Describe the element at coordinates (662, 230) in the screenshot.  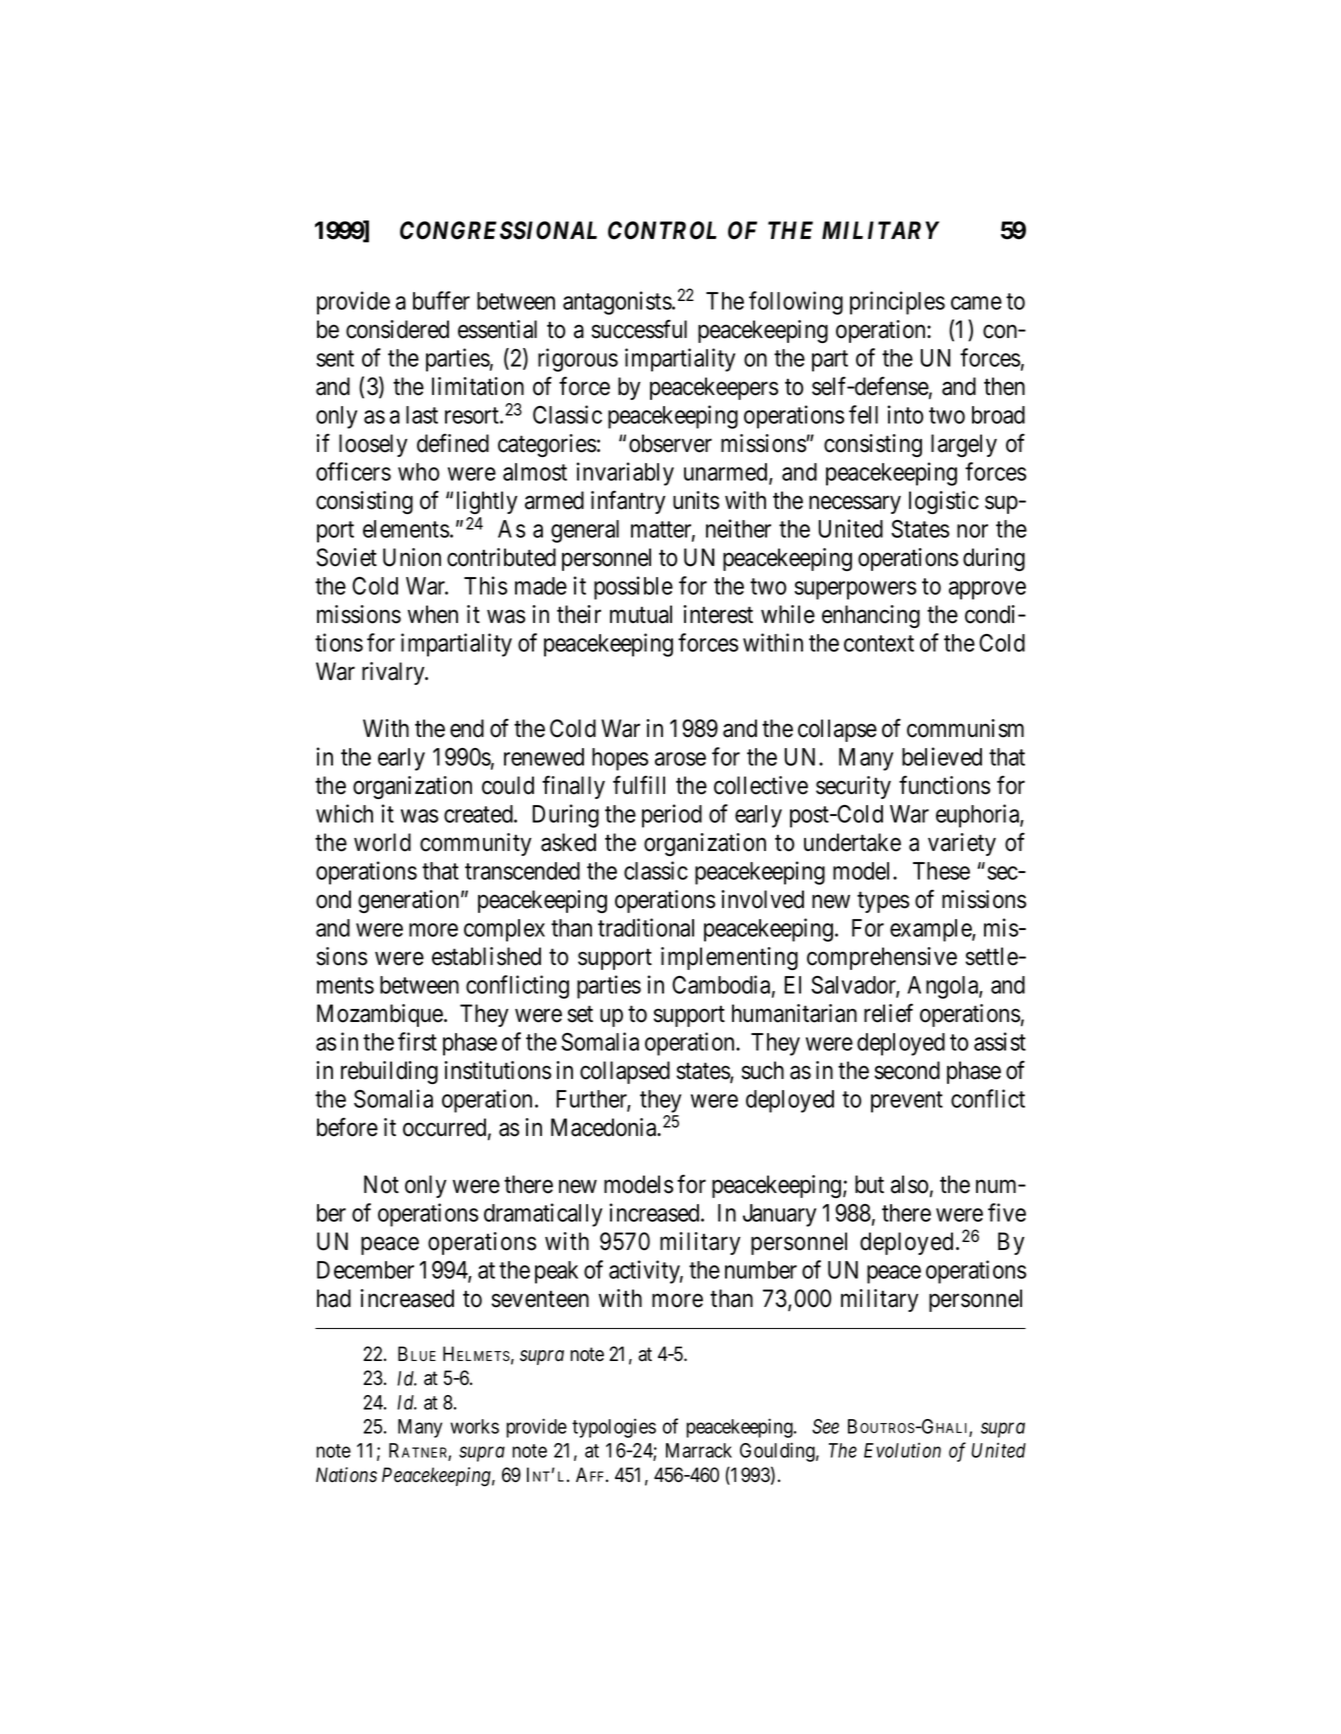
I see `CONTROL` at that location.
